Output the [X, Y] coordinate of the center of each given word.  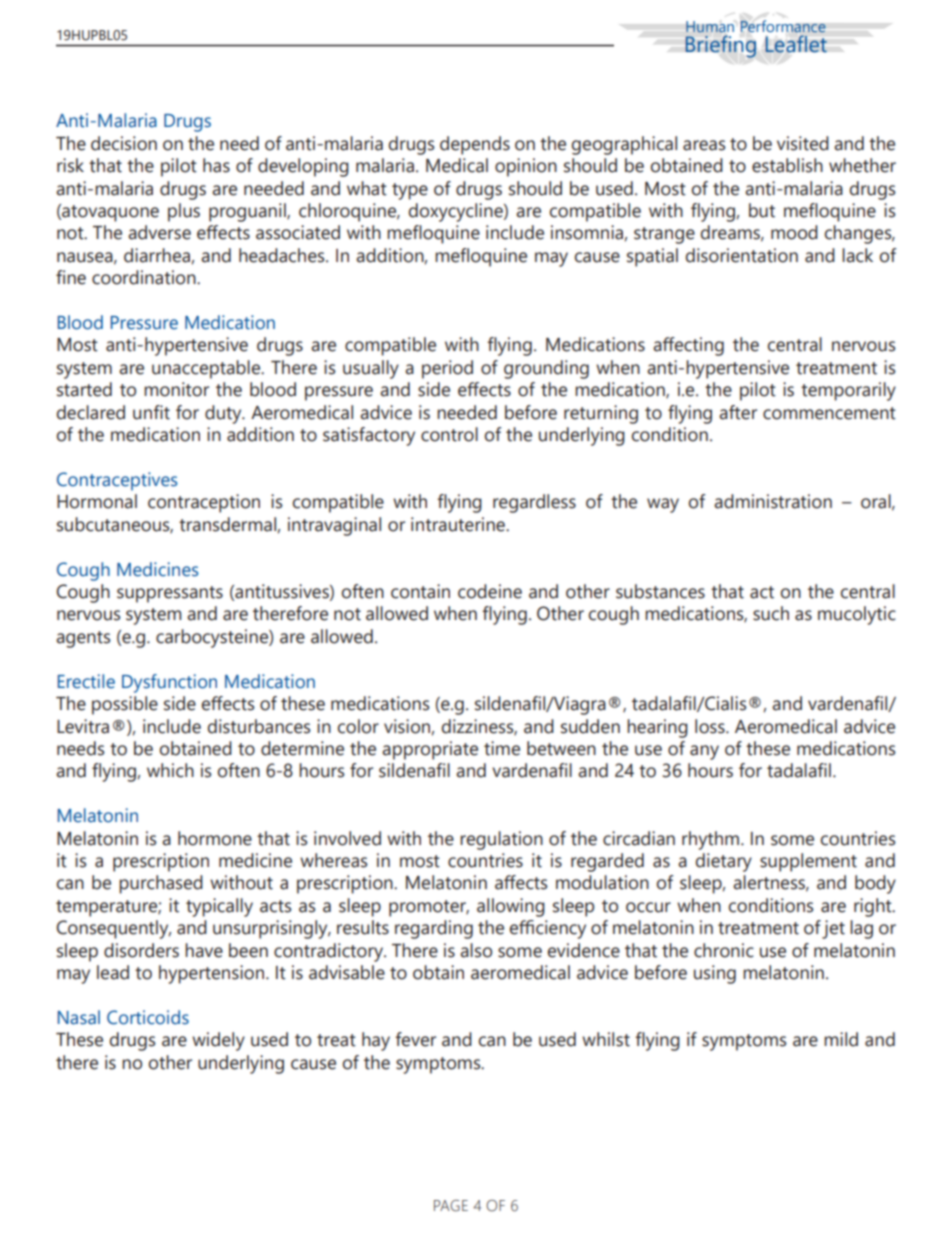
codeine [490, 591]
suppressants [170, 594]
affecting [688, 346]
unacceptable [207, 369]
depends [475, 145]
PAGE [451, 1206]
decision [124, 143]
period [447, 369]
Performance [783, 26]
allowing [511, 907]
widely [218, 1041]
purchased [161, 884]
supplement [808, 862]
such [771, 613]
